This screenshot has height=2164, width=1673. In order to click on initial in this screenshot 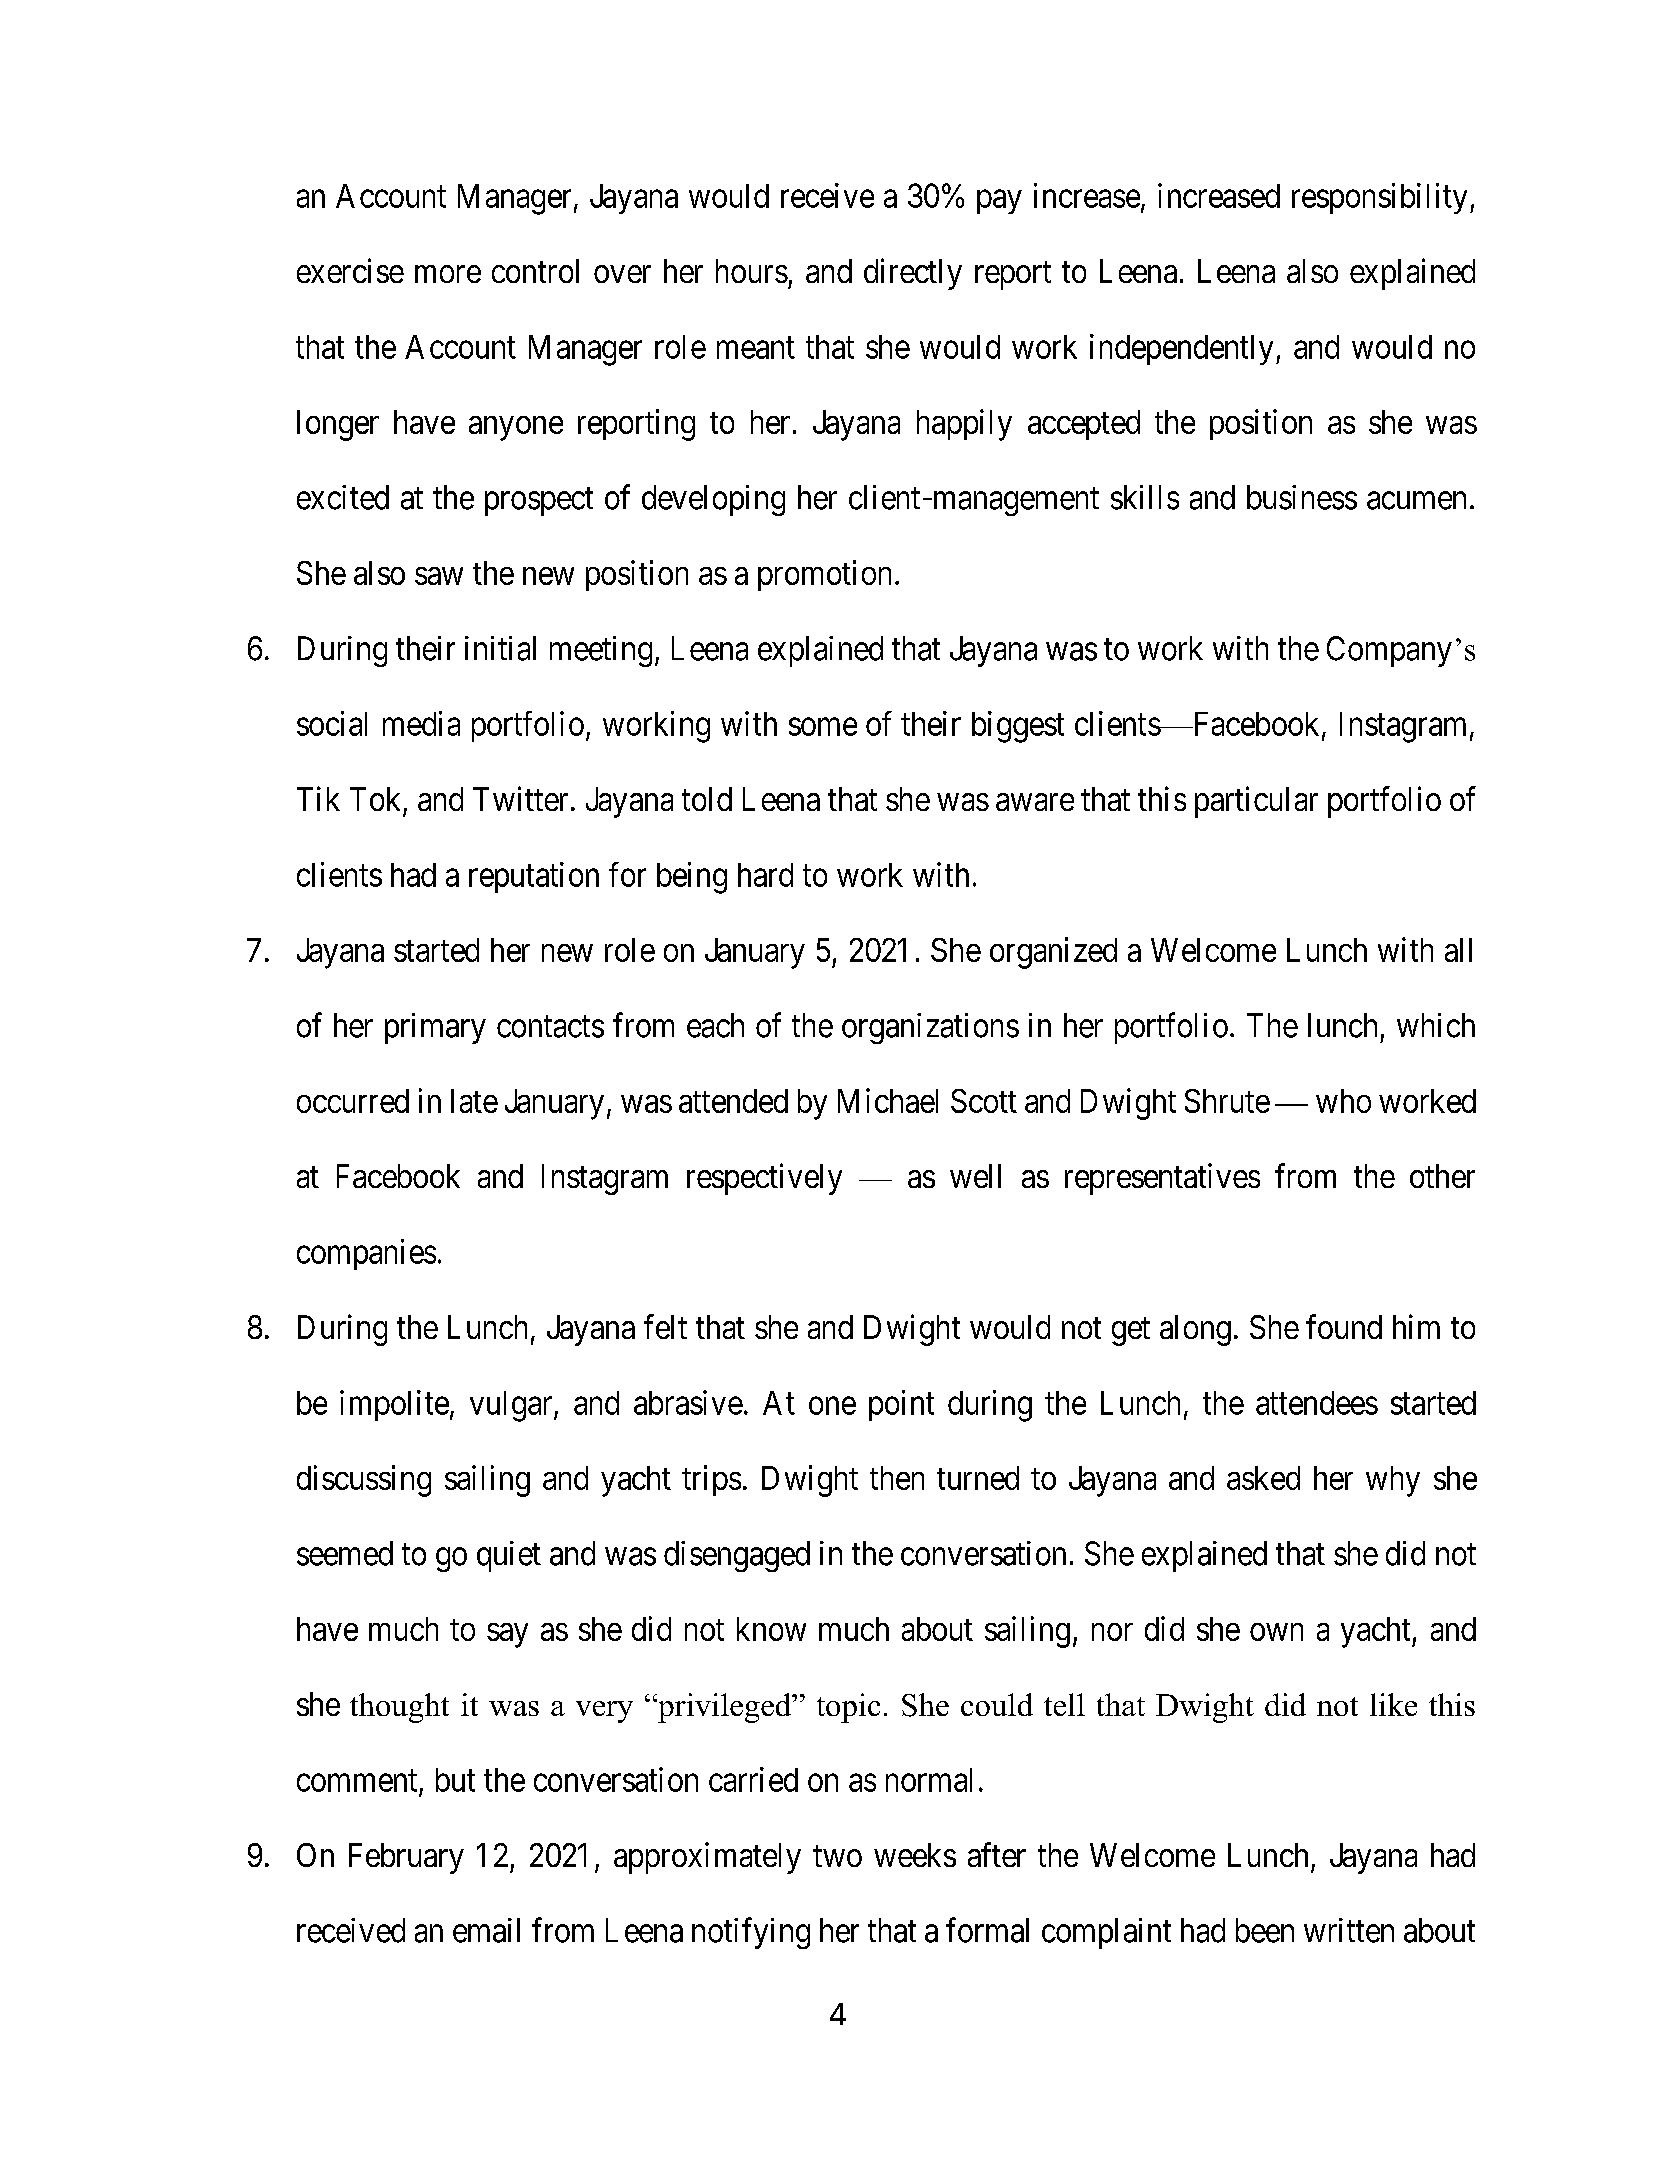, I will do `click(500, 648)`.
